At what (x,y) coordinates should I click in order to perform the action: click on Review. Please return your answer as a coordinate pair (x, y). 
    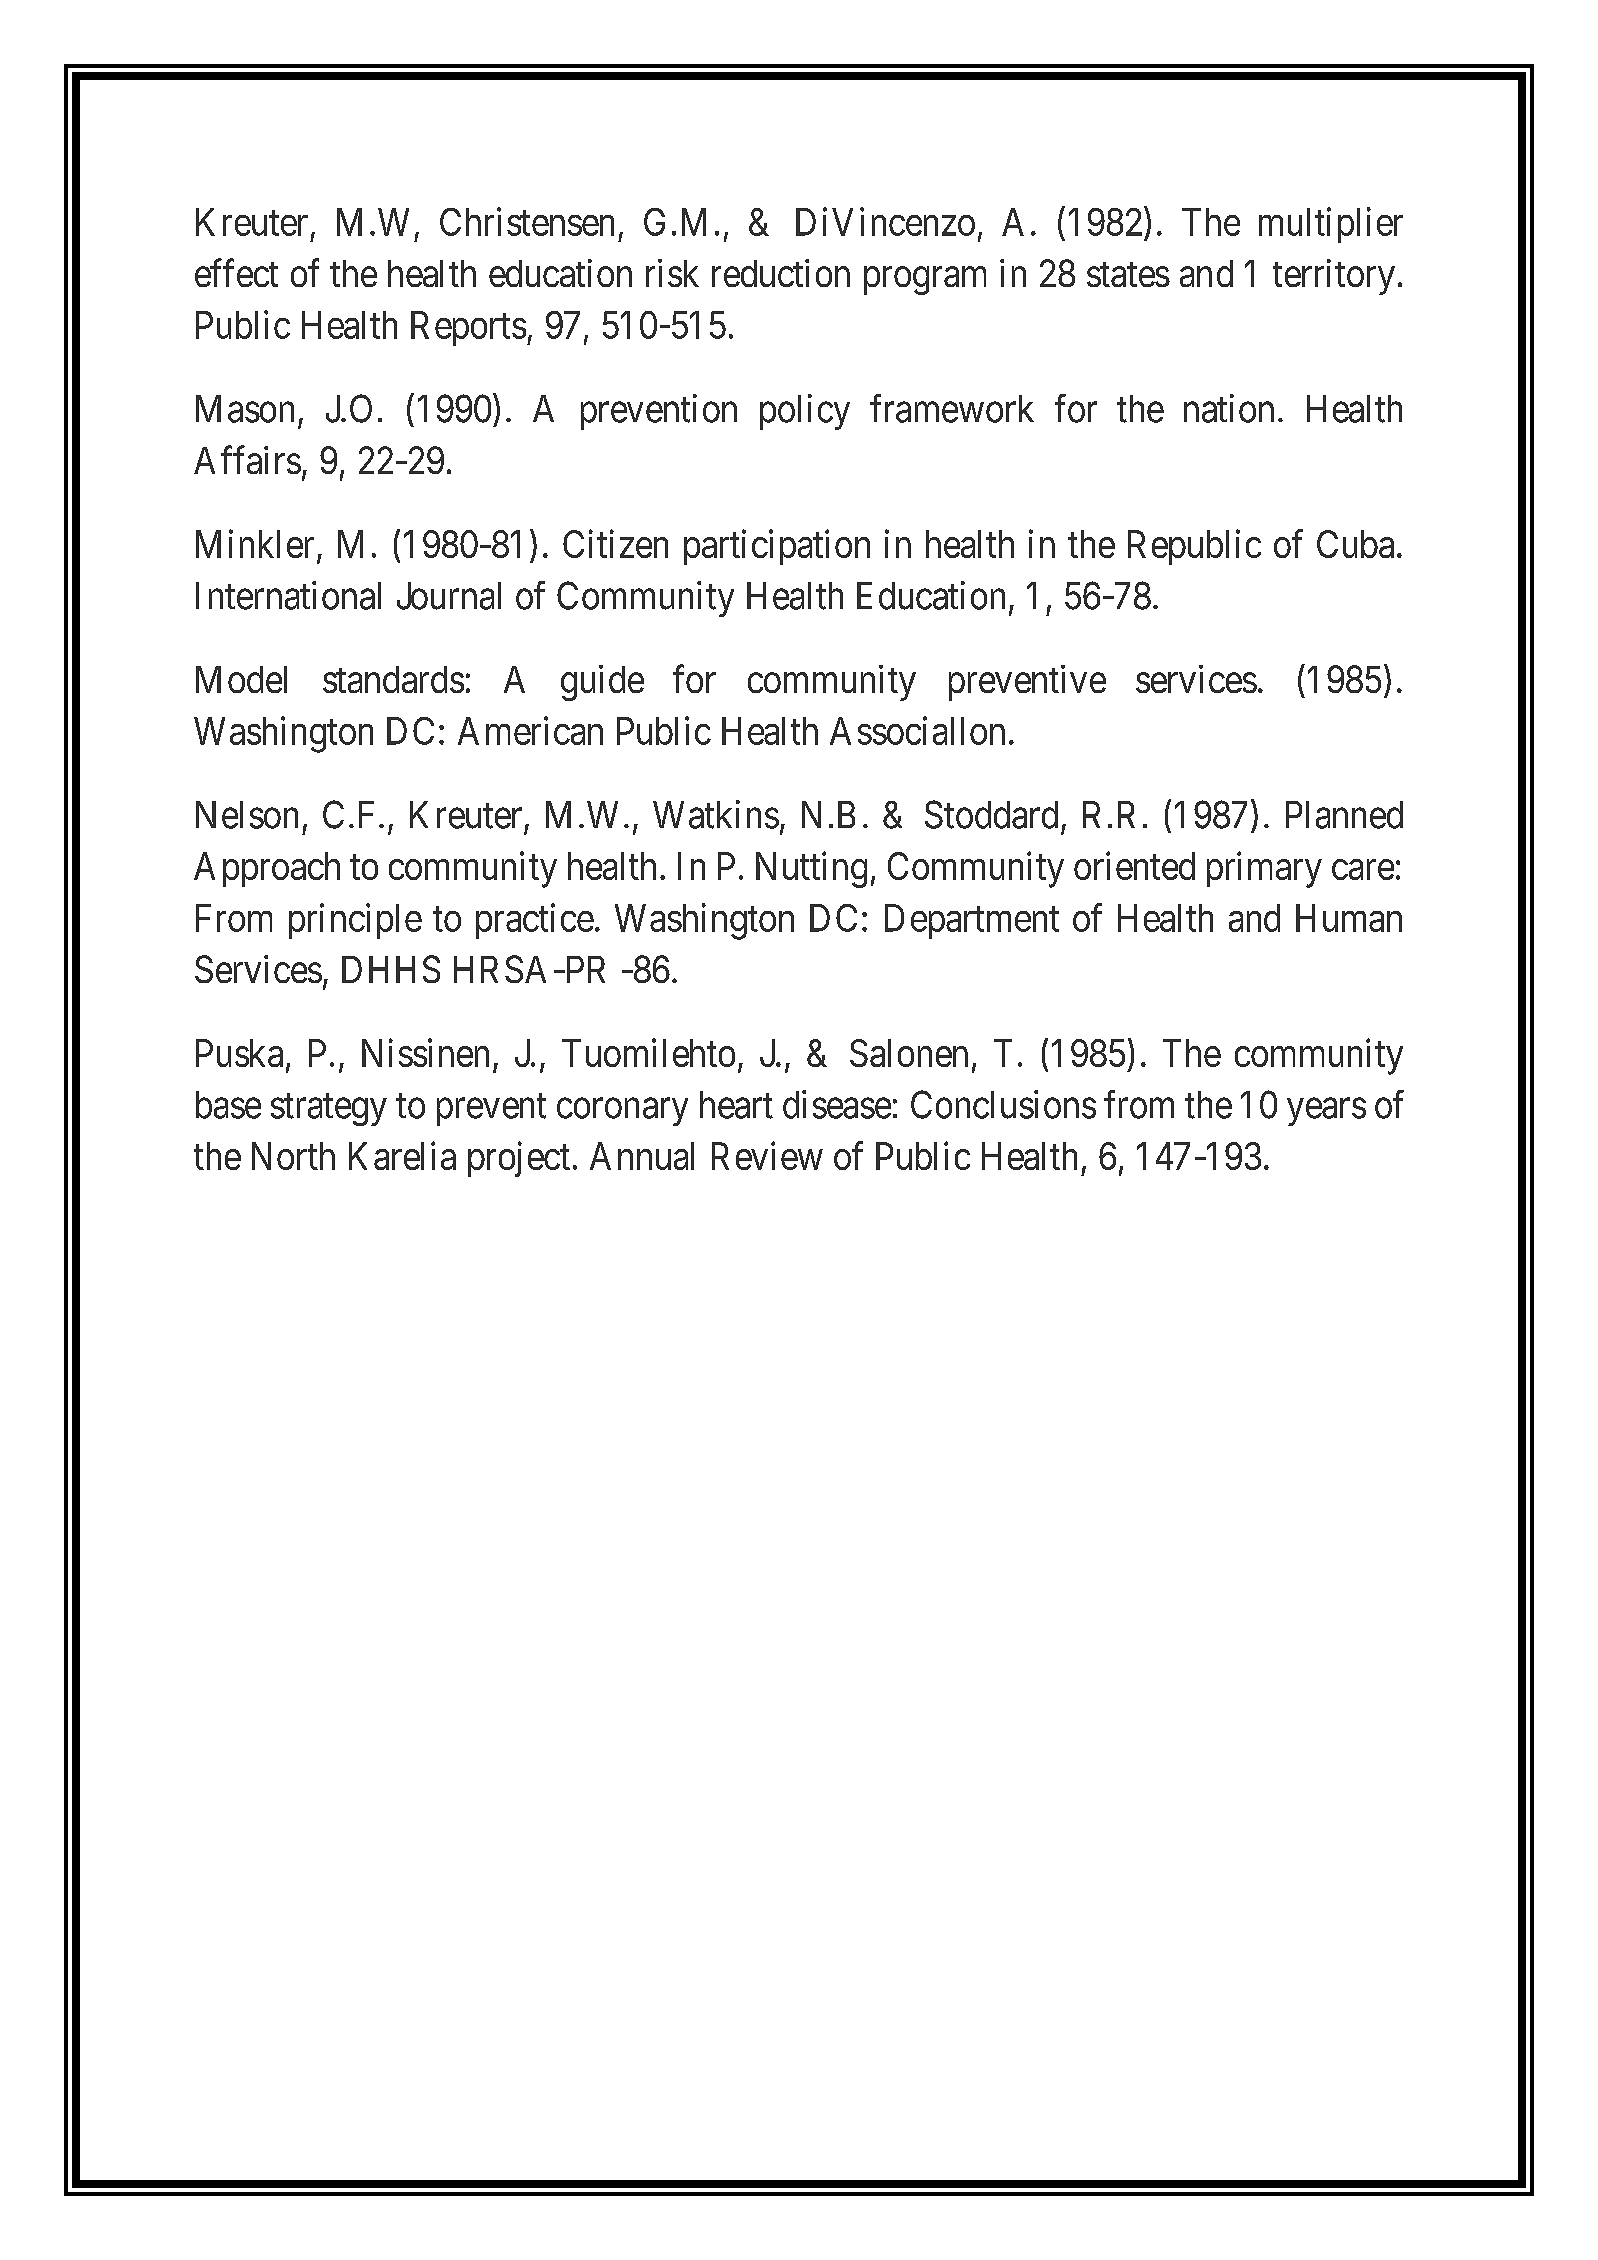
    Looking at the image, I should click on (767, 1156).
